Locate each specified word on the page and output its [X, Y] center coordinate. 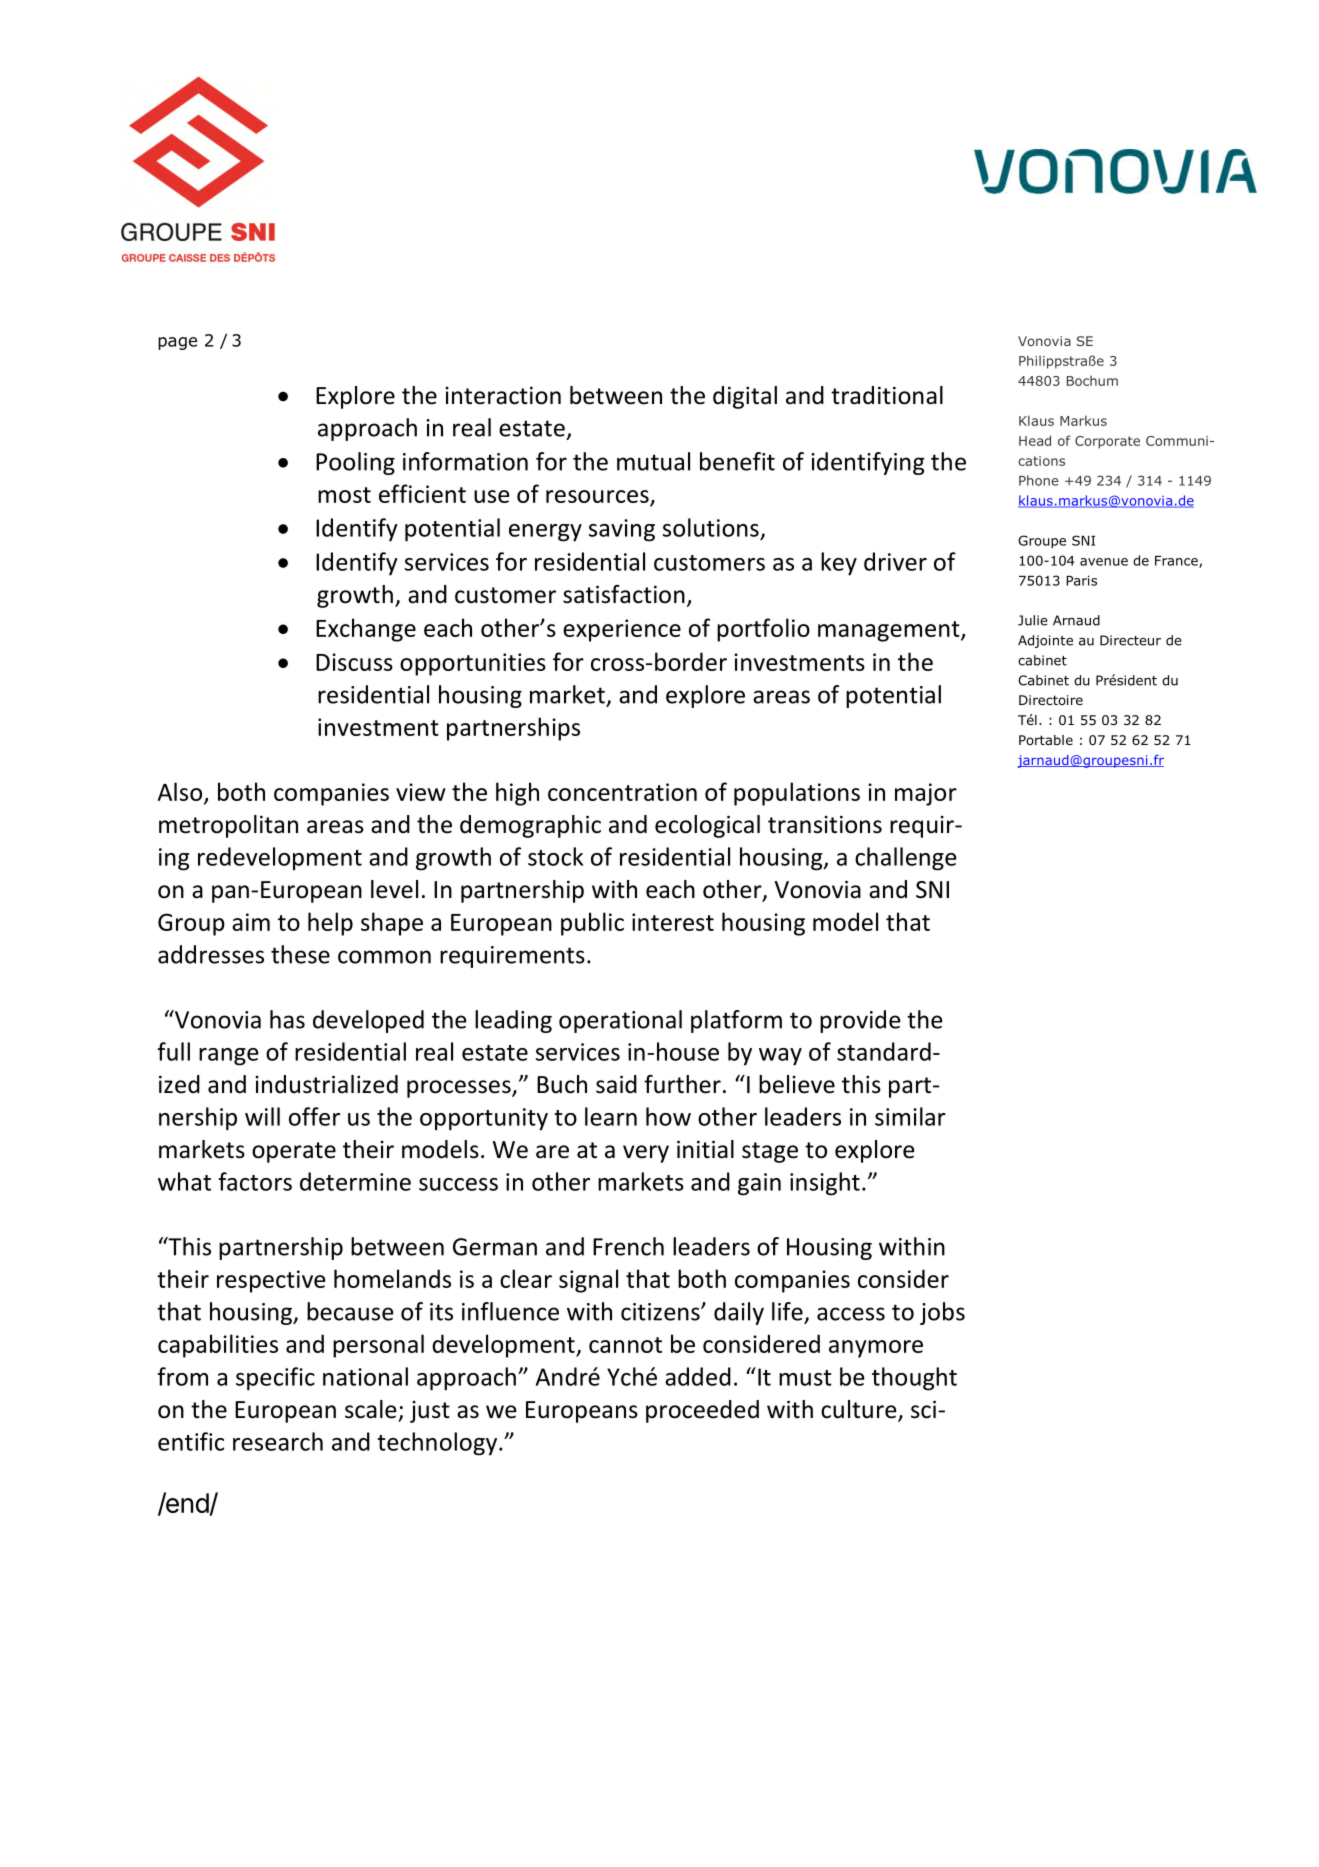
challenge [906, 859]
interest [673, 922]
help [330, 924]
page [177, 343]
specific [275, 1379]
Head [1035, 440]
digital [745, 397]
